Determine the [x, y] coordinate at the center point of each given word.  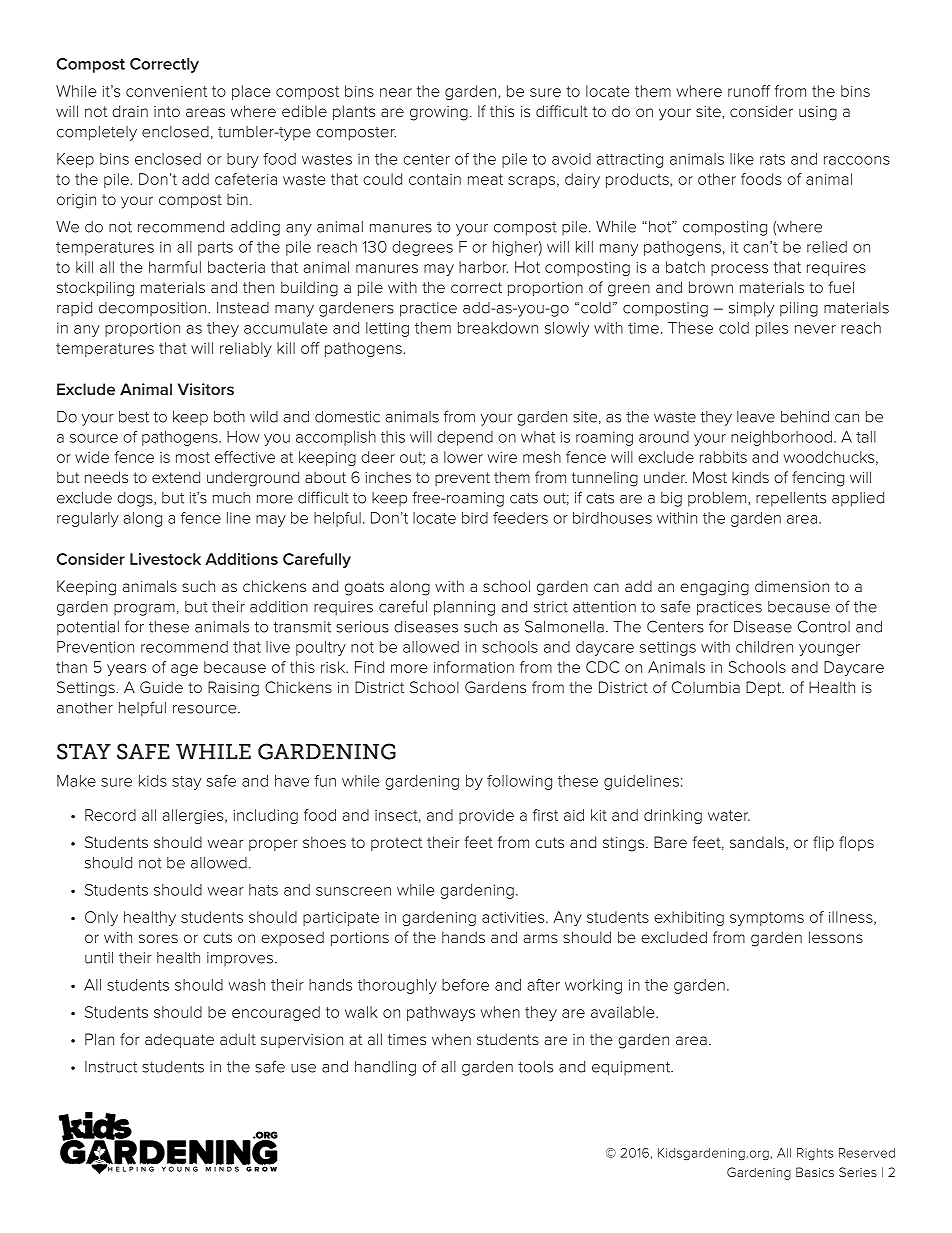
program [144, 610]
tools [535, 1067]
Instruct [111, 1067]
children [764, 647]
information [474, 667]
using [818, 113]
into [167, 111]
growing [439, 113]
